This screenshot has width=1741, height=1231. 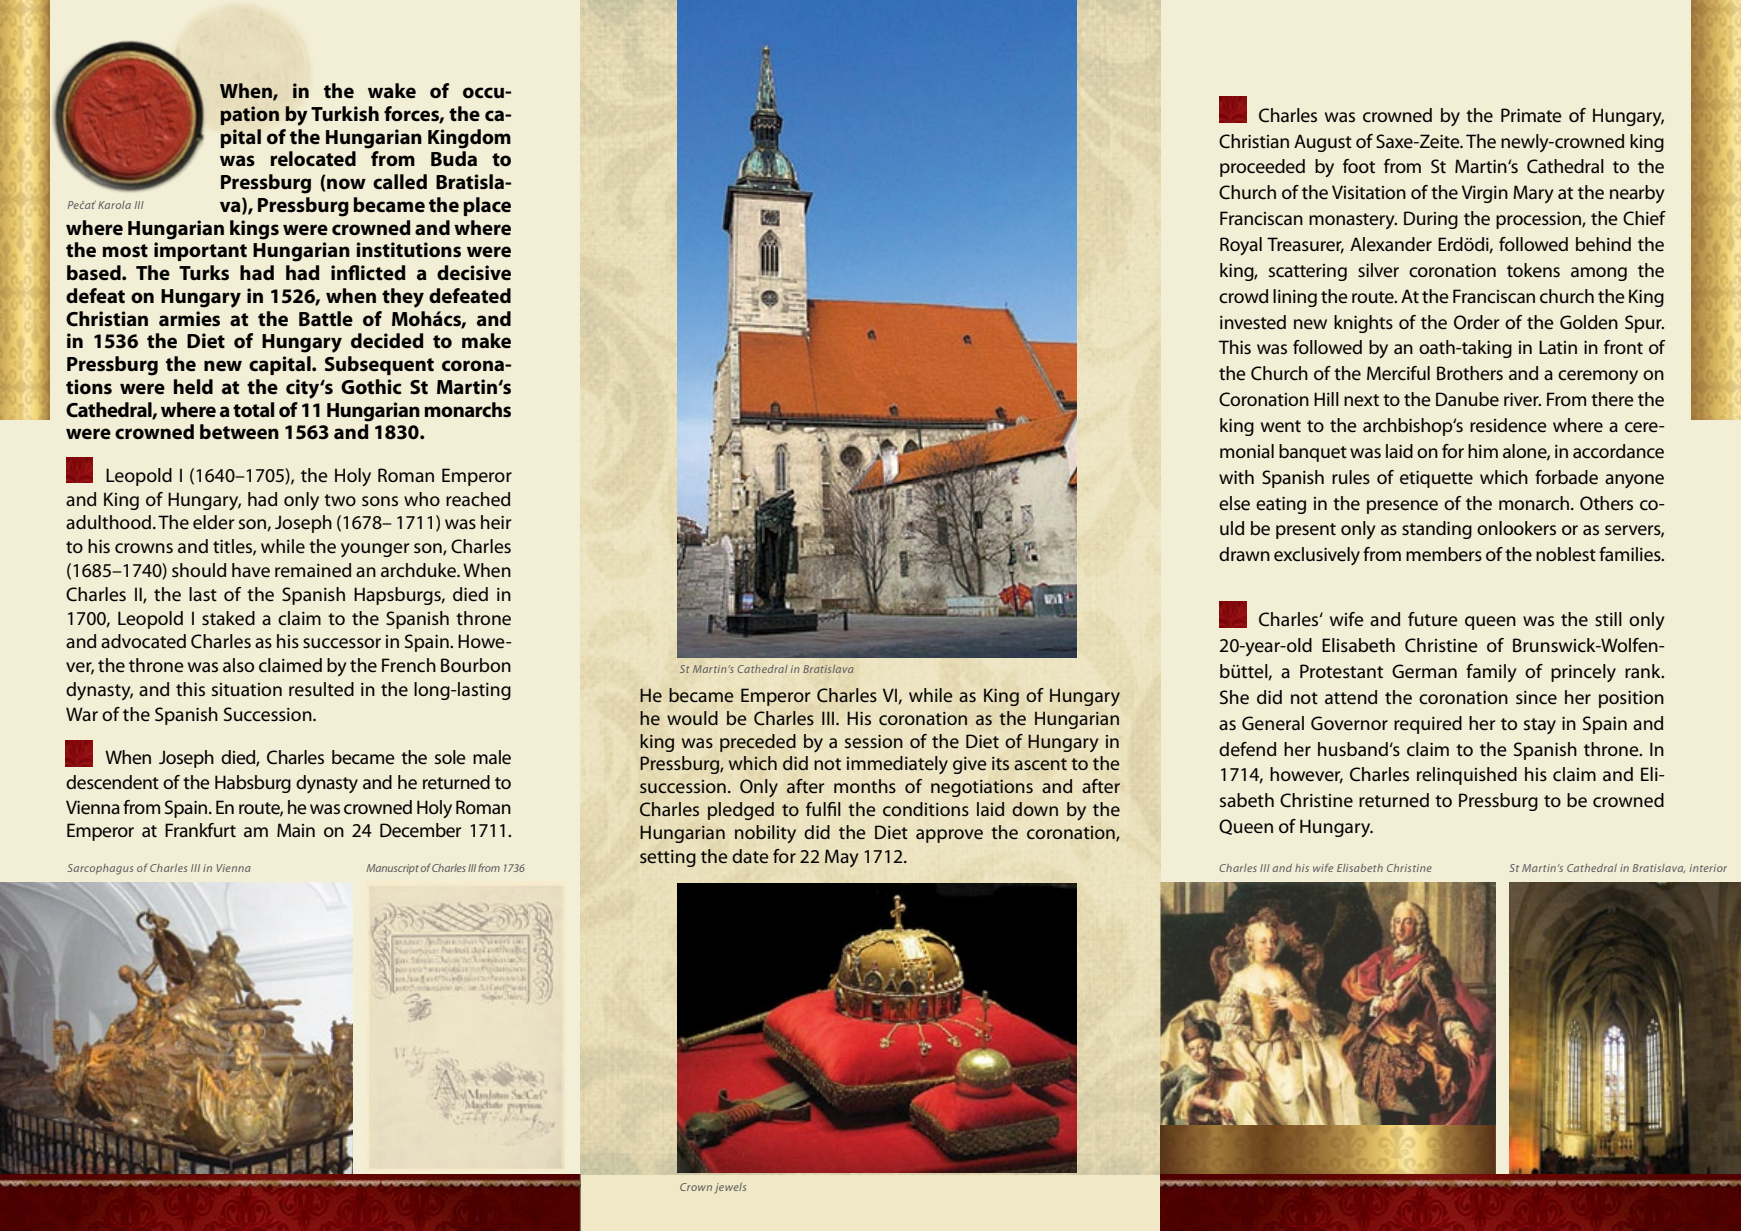 What do you see at coordinates (1262, 168) in the screenshot?
I see `proceeded` at bounding box center [1262, 168].
